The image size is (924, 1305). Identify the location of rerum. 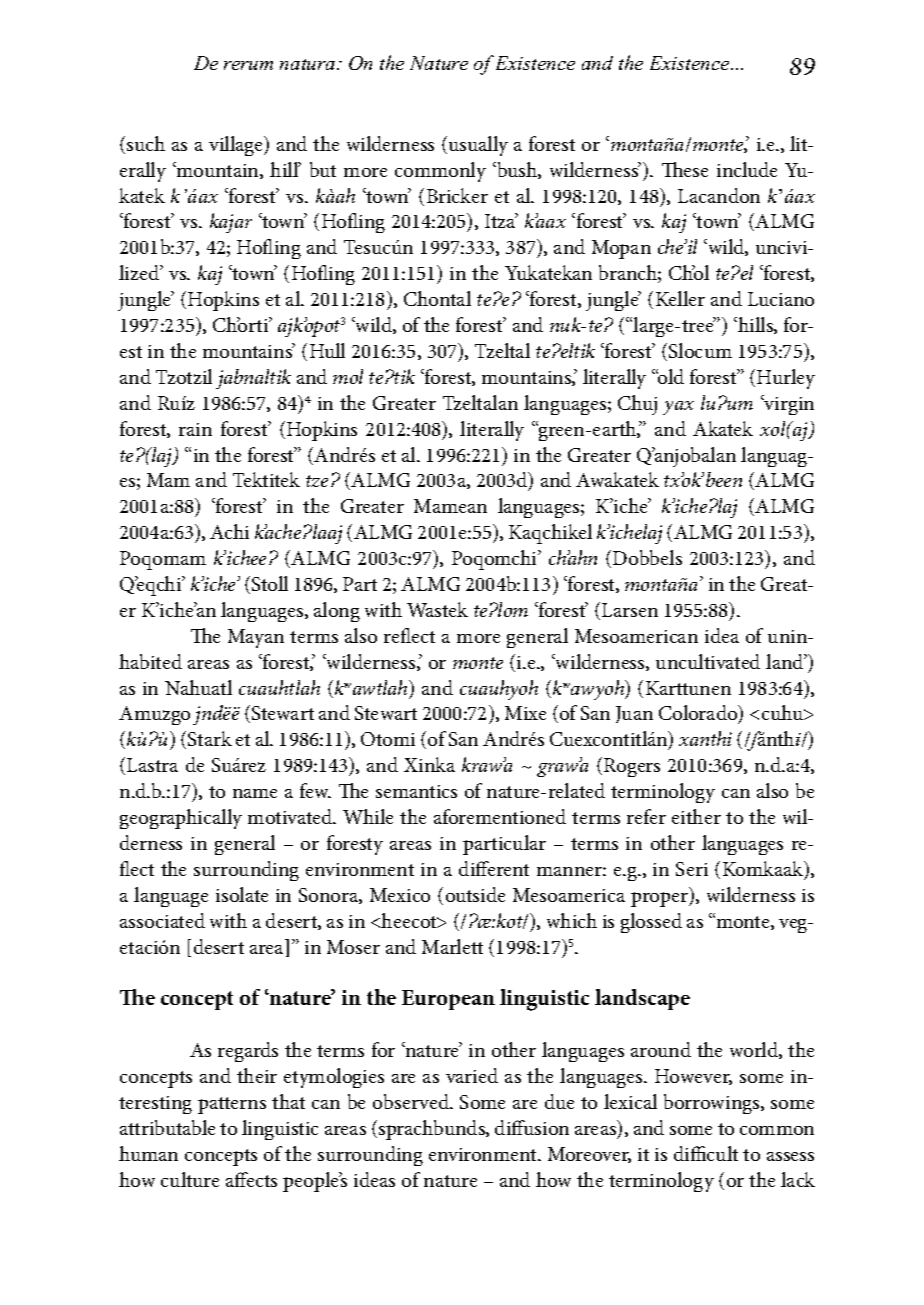
(248, 65).
